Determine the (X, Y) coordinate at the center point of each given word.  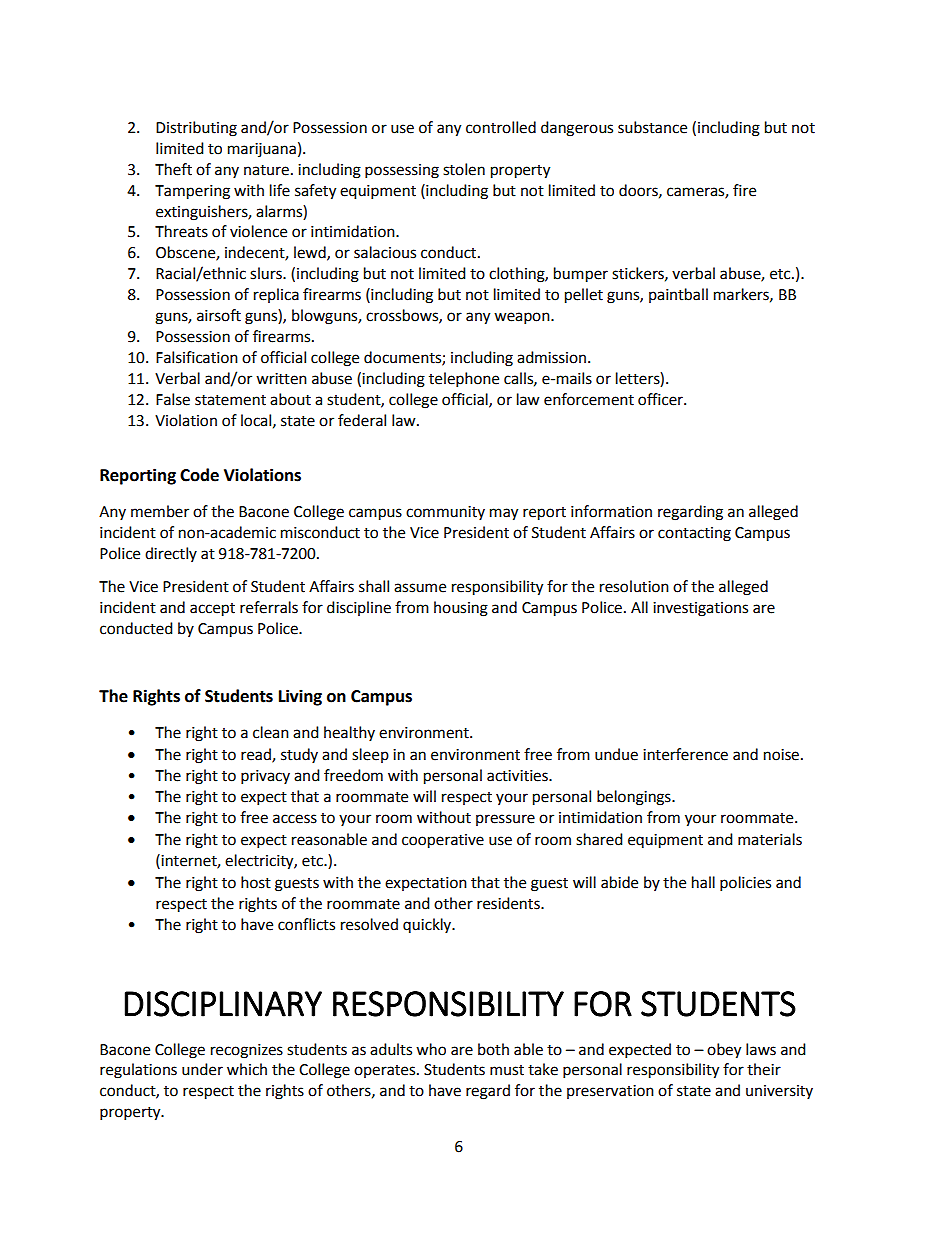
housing (461, 609)
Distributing (196, 129)
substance (652, 127)
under (202, 1069)
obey (724, 1051)
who (431, 1049)
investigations (700, 609)
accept (212, 610)
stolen (464, 169)
